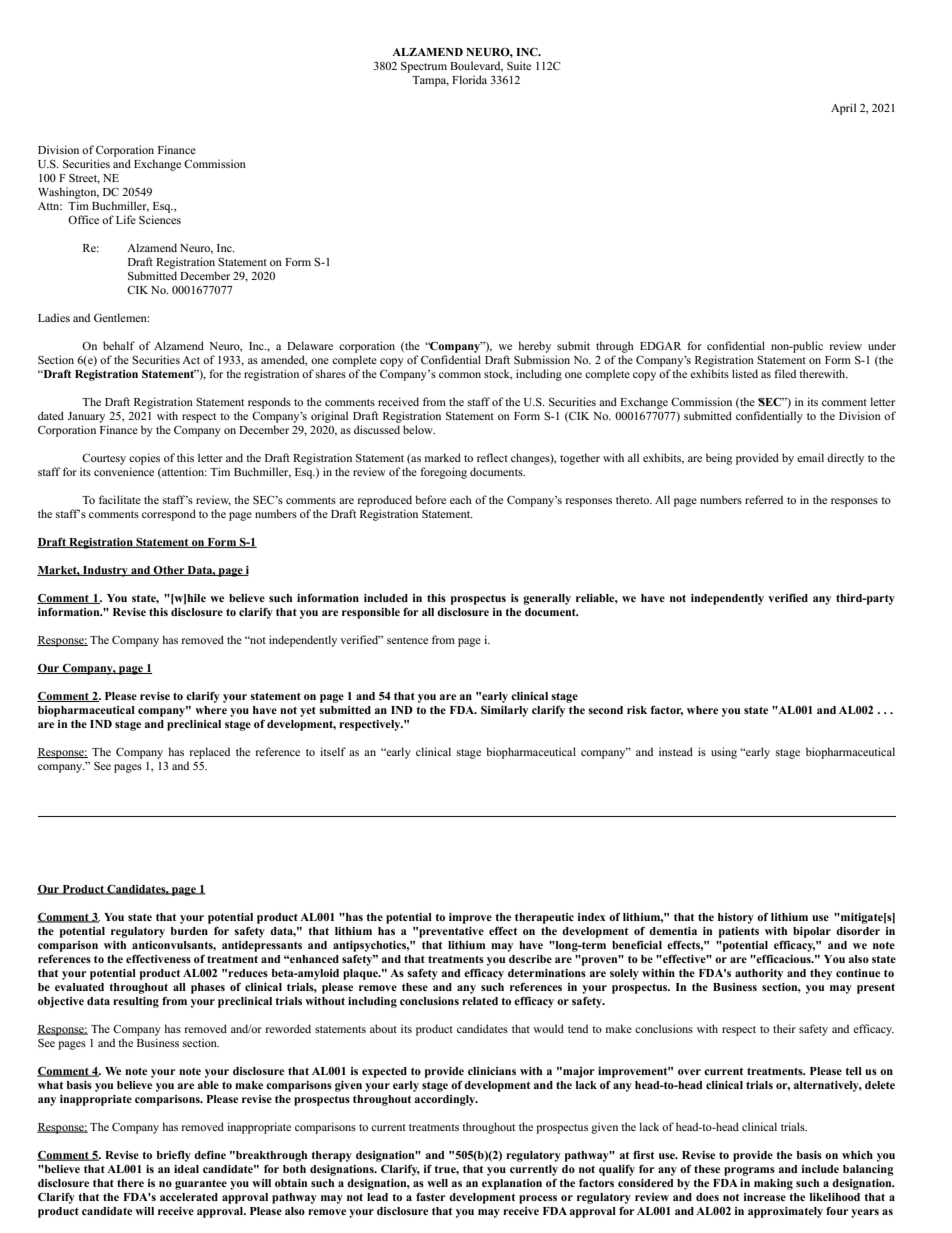 The image size is (952, 1233). I want to click on Washington, so click(68, 193).
